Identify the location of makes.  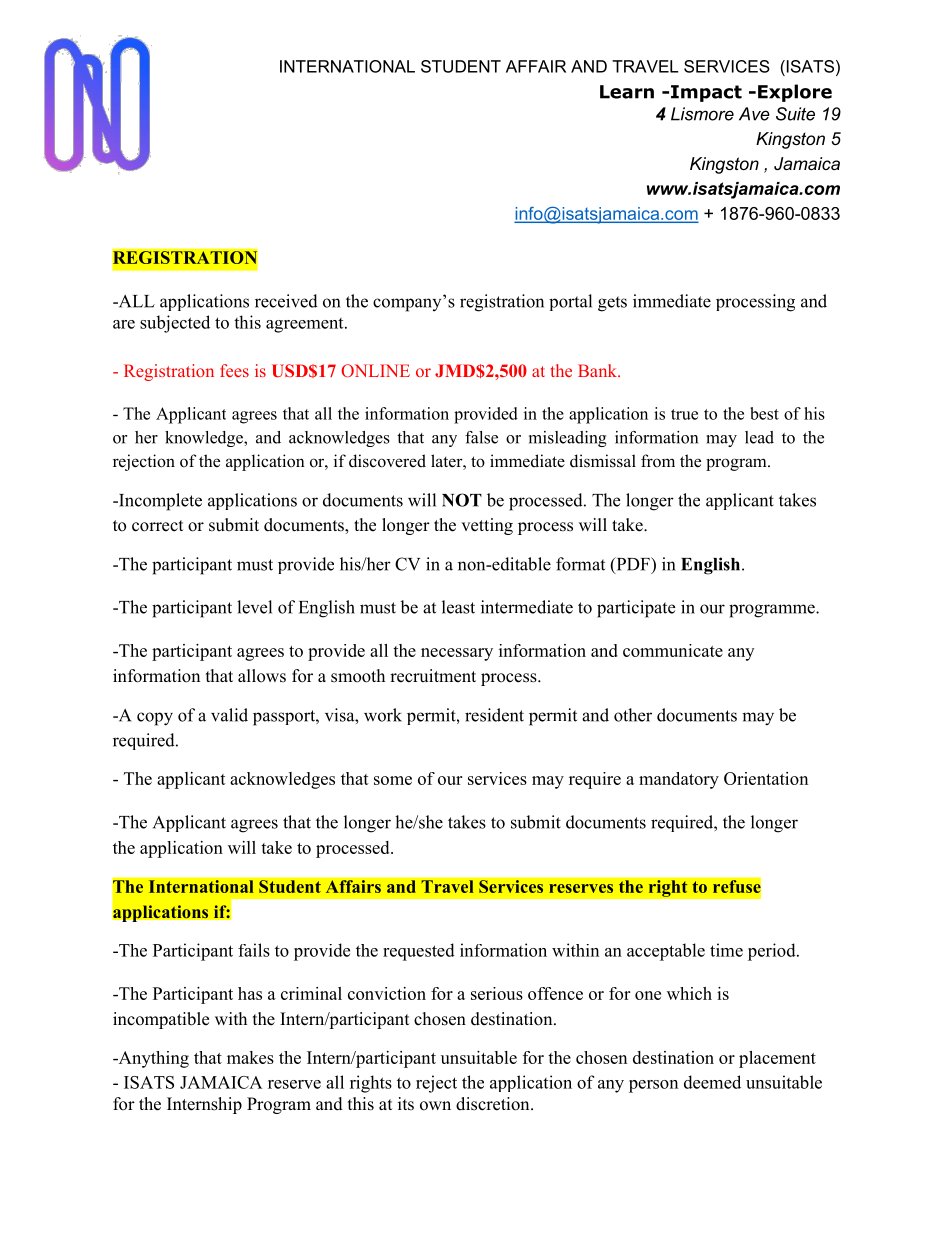
(250, 1057).
